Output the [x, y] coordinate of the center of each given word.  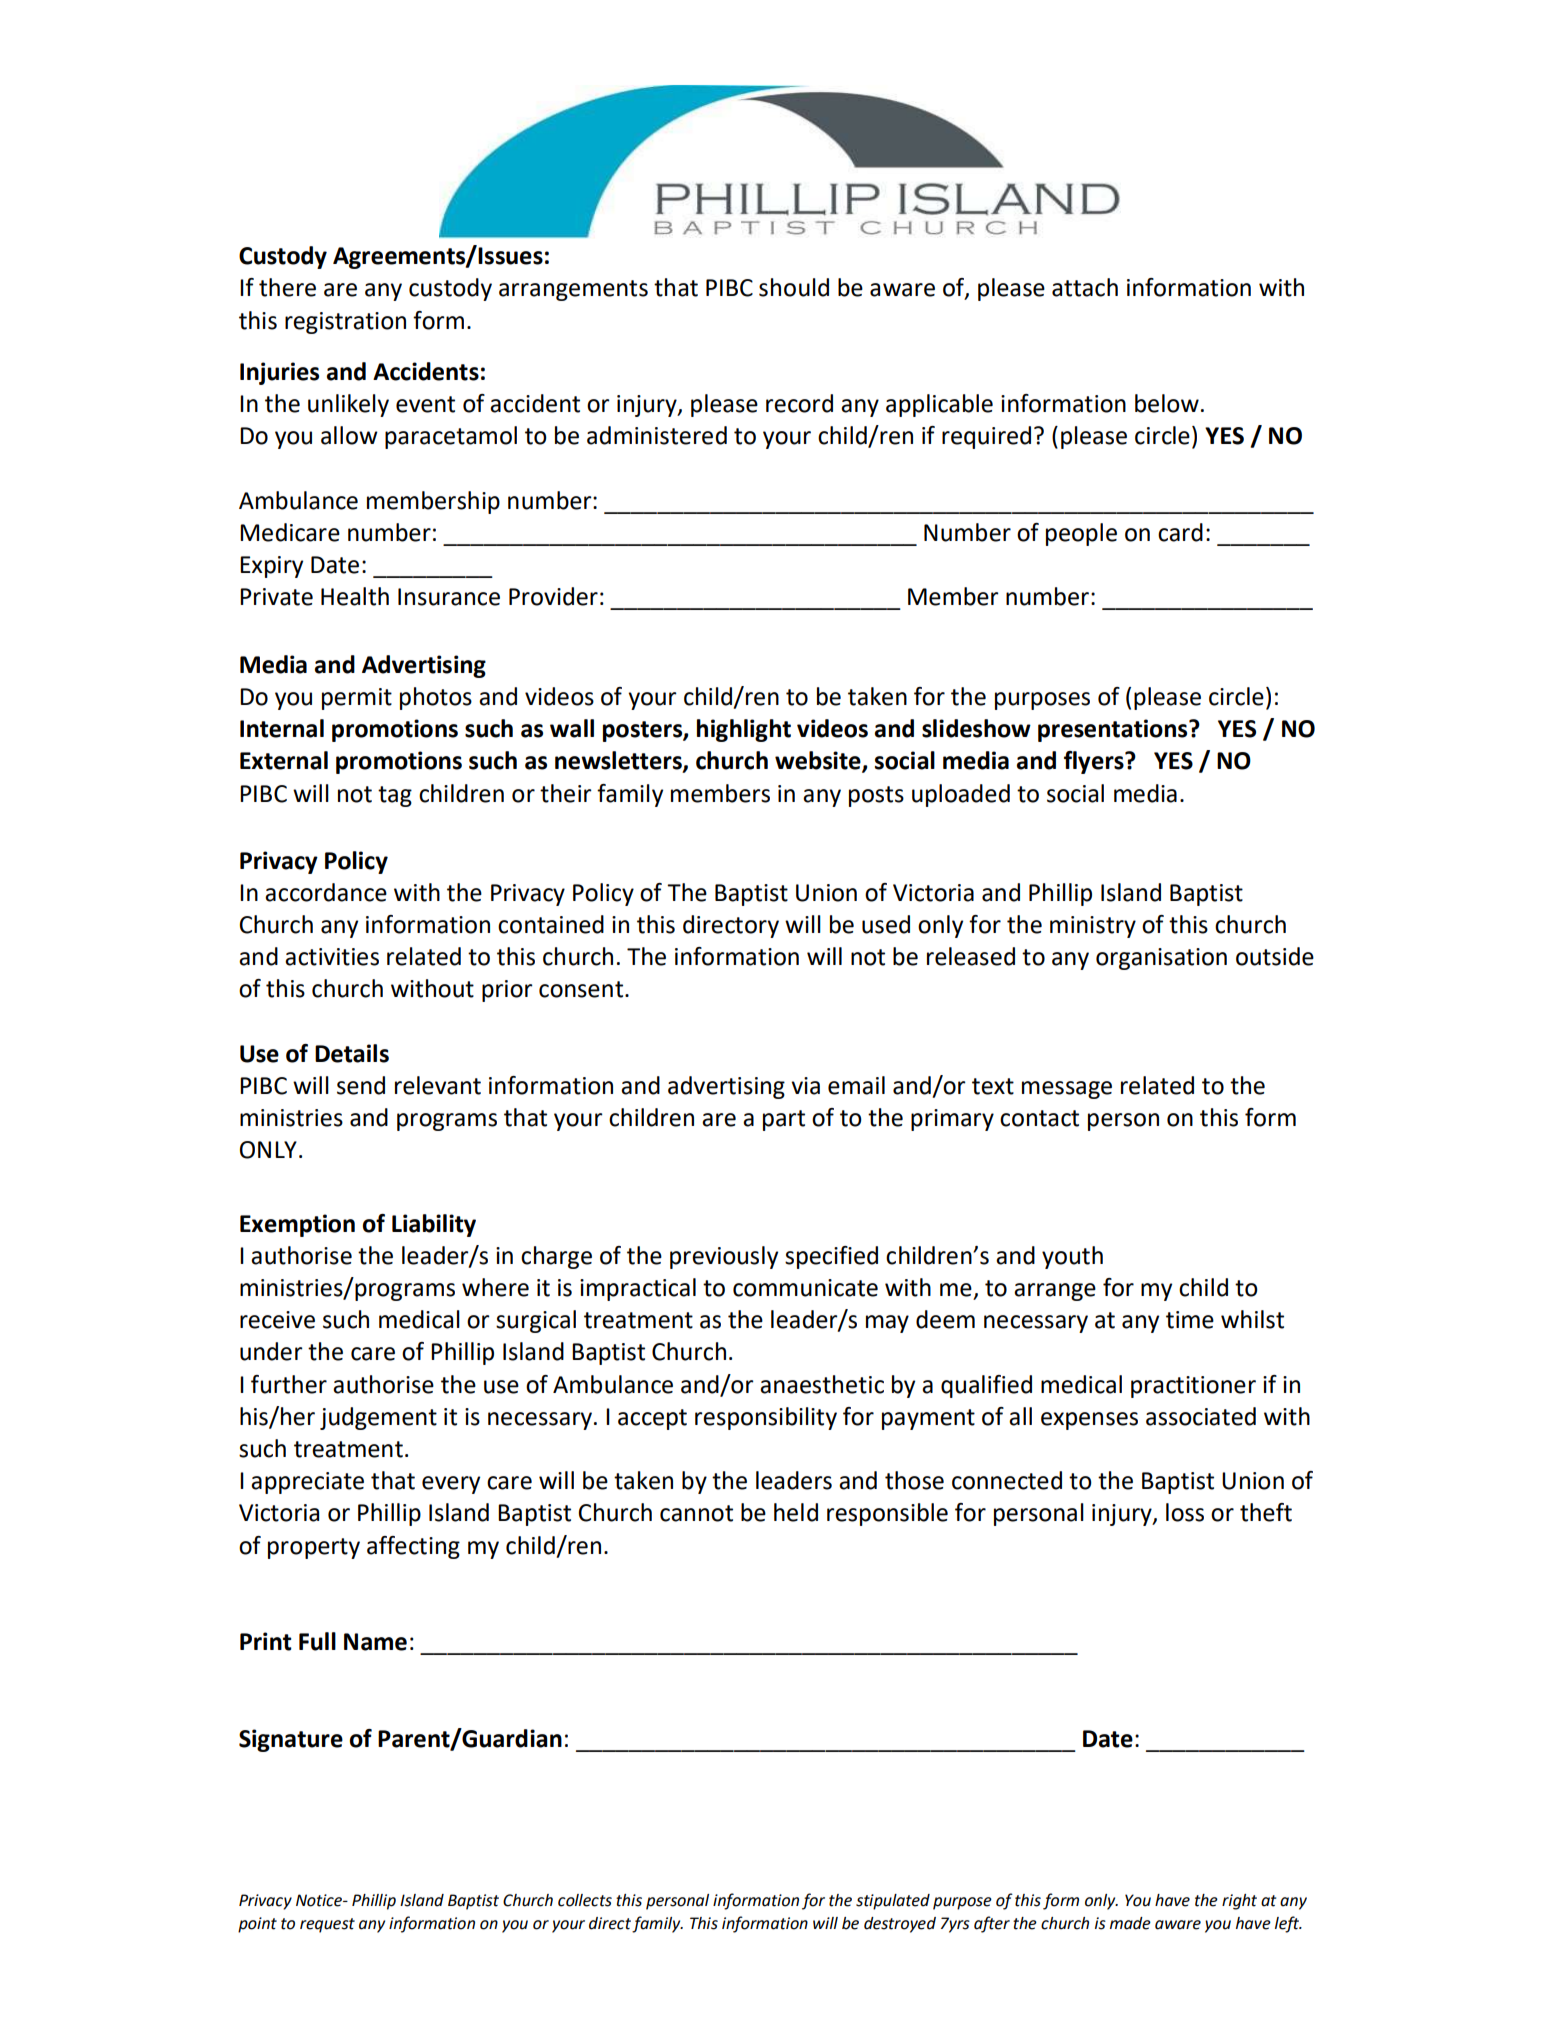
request [327, 1925]
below [1167, 403]
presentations [1114, 730]
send [361, 1085]
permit [357, 699]
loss [1185, 1512]
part [784, 1120]
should [794, 287]
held [796, 1512]
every [451, 1485]
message [1067, 1090]
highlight [744, 730]
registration [345, 323]
